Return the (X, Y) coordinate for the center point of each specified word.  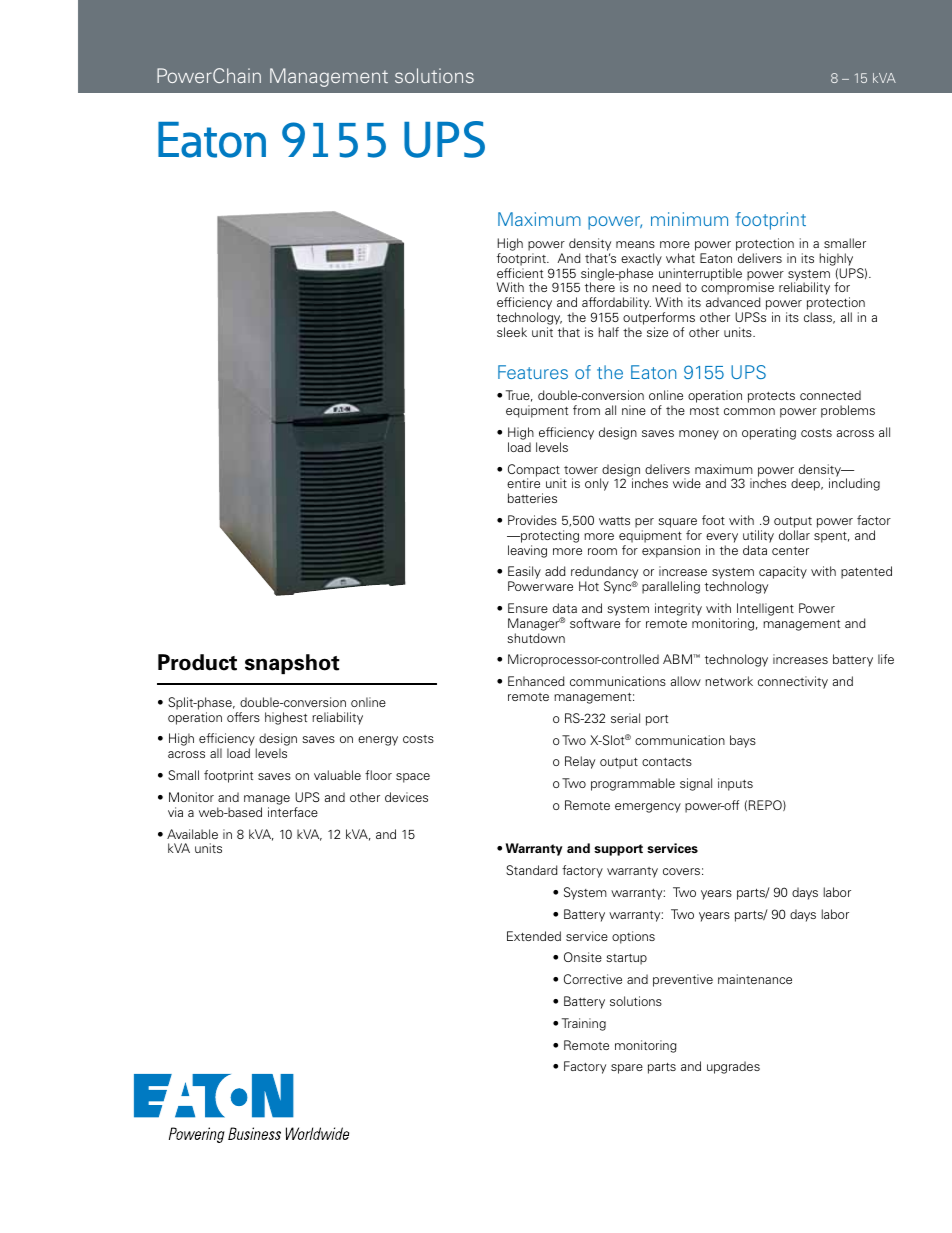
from (586, 410)
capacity (783, 572)
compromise (737, 290)
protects (771, 397)
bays (743, 741)
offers (243, 717)
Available (192, 834)
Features (533, 372)
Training (584, 1024)
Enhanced (536, 681)
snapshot (292, 664)
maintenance (755, 979)
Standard (532, 870)
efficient (520, 273)
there (600, 287)
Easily (524, 574)
